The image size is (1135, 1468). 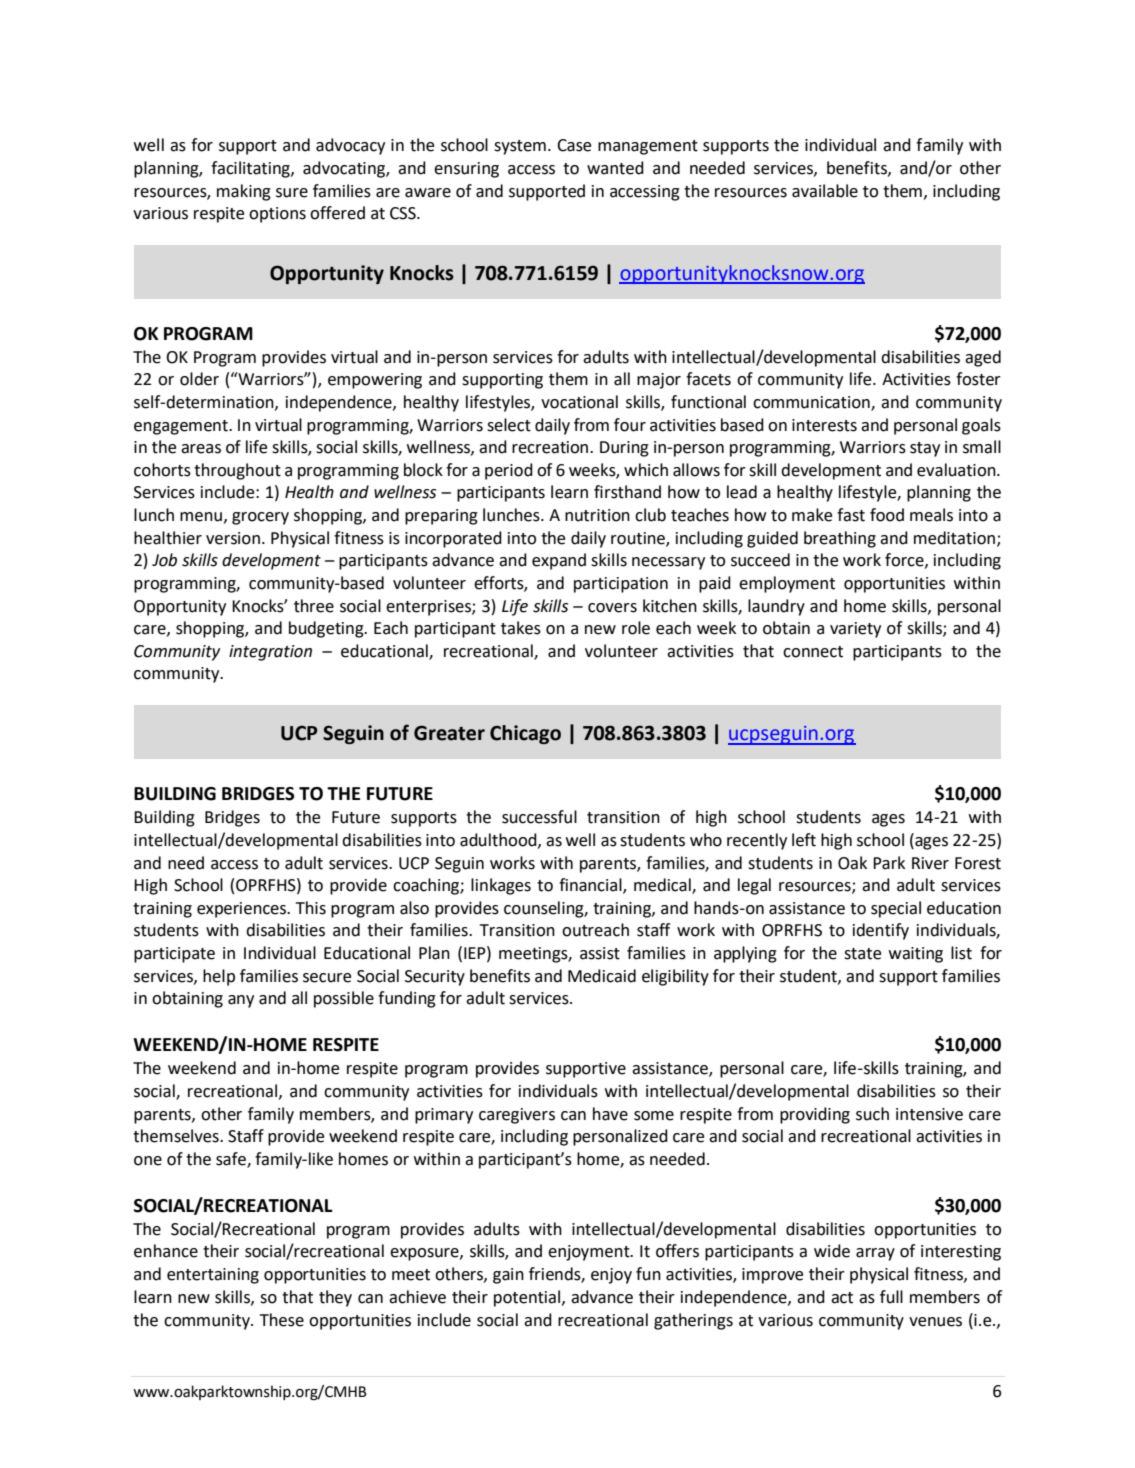 I want to click on connect, so click(x=813, y=652).
